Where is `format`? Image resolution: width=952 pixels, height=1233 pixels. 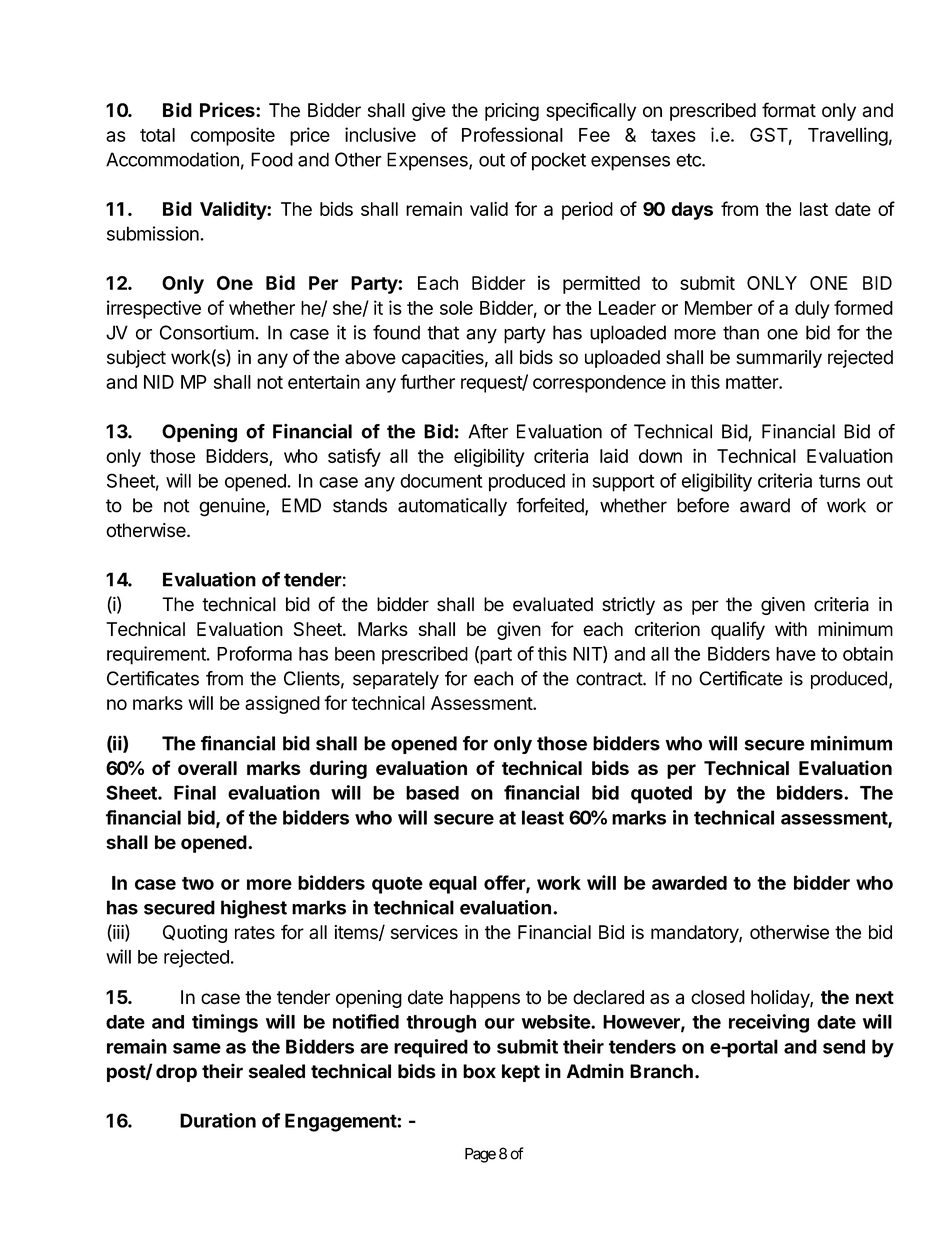
format is located at coordinates (789, 110).
